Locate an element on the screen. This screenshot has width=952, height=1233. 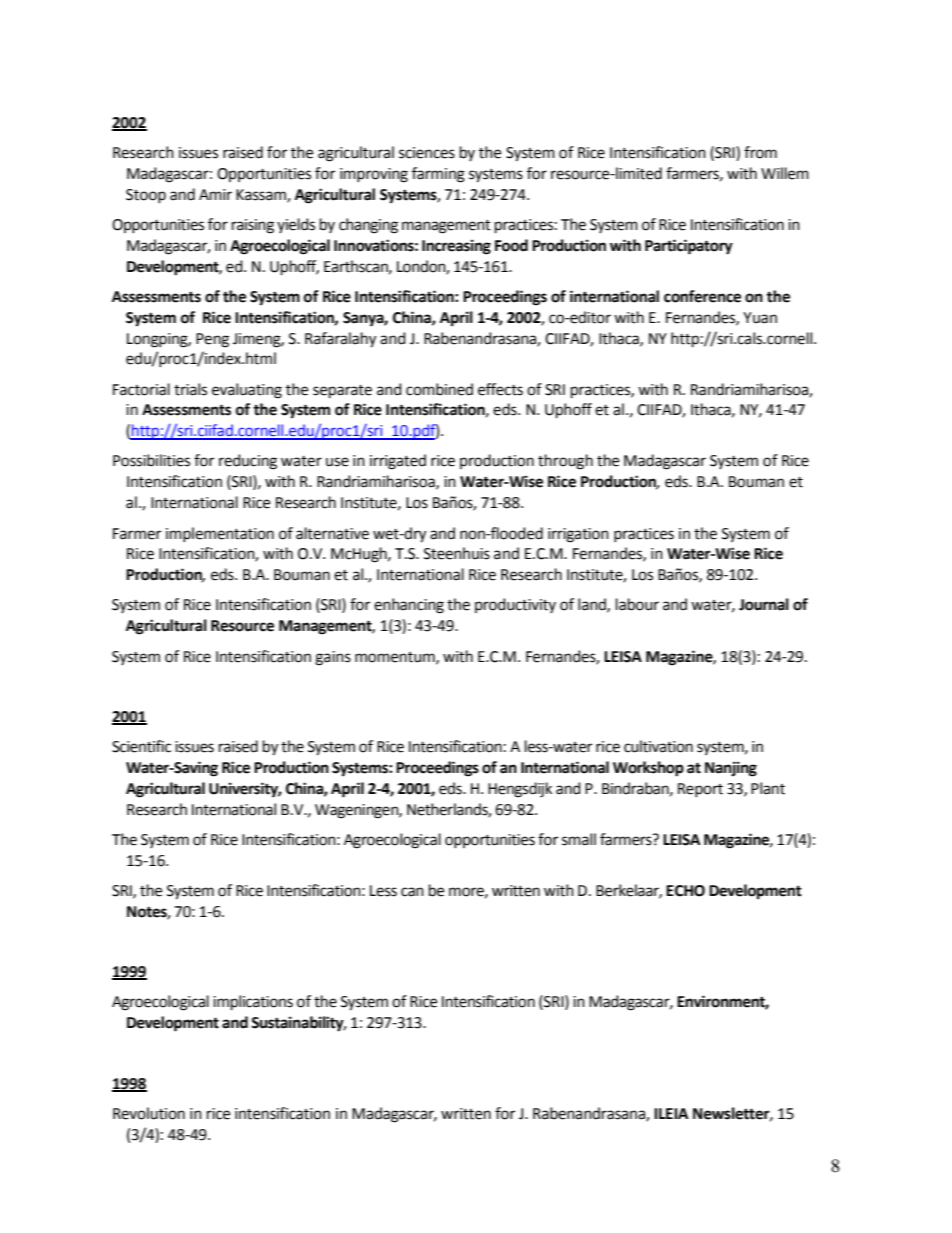
productivity is located at coordinates (515, 605).
